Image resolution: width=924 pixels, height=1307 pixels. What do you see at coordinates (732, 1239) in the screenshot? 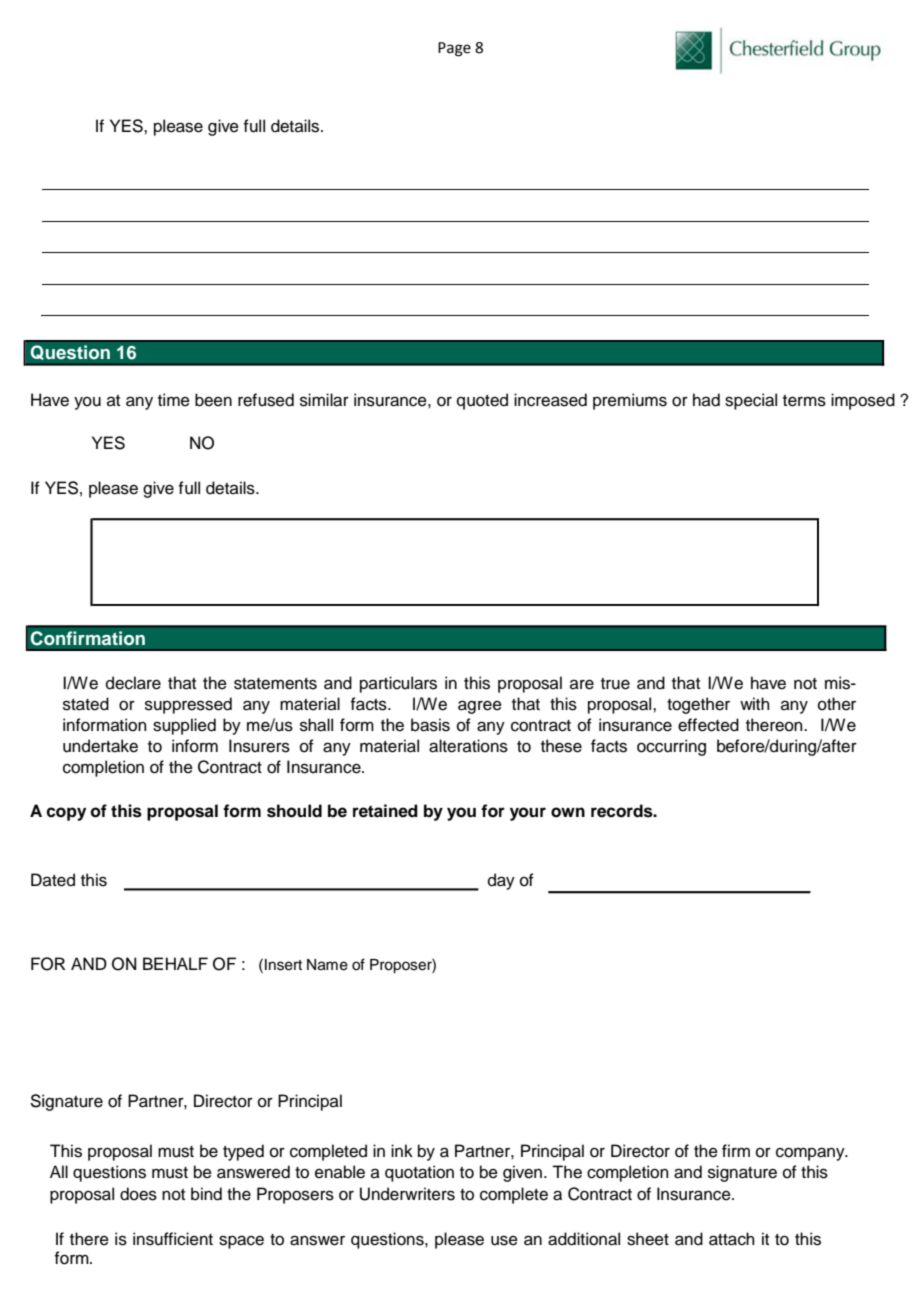
I see `attach` at bounding box center [732, 1239].
